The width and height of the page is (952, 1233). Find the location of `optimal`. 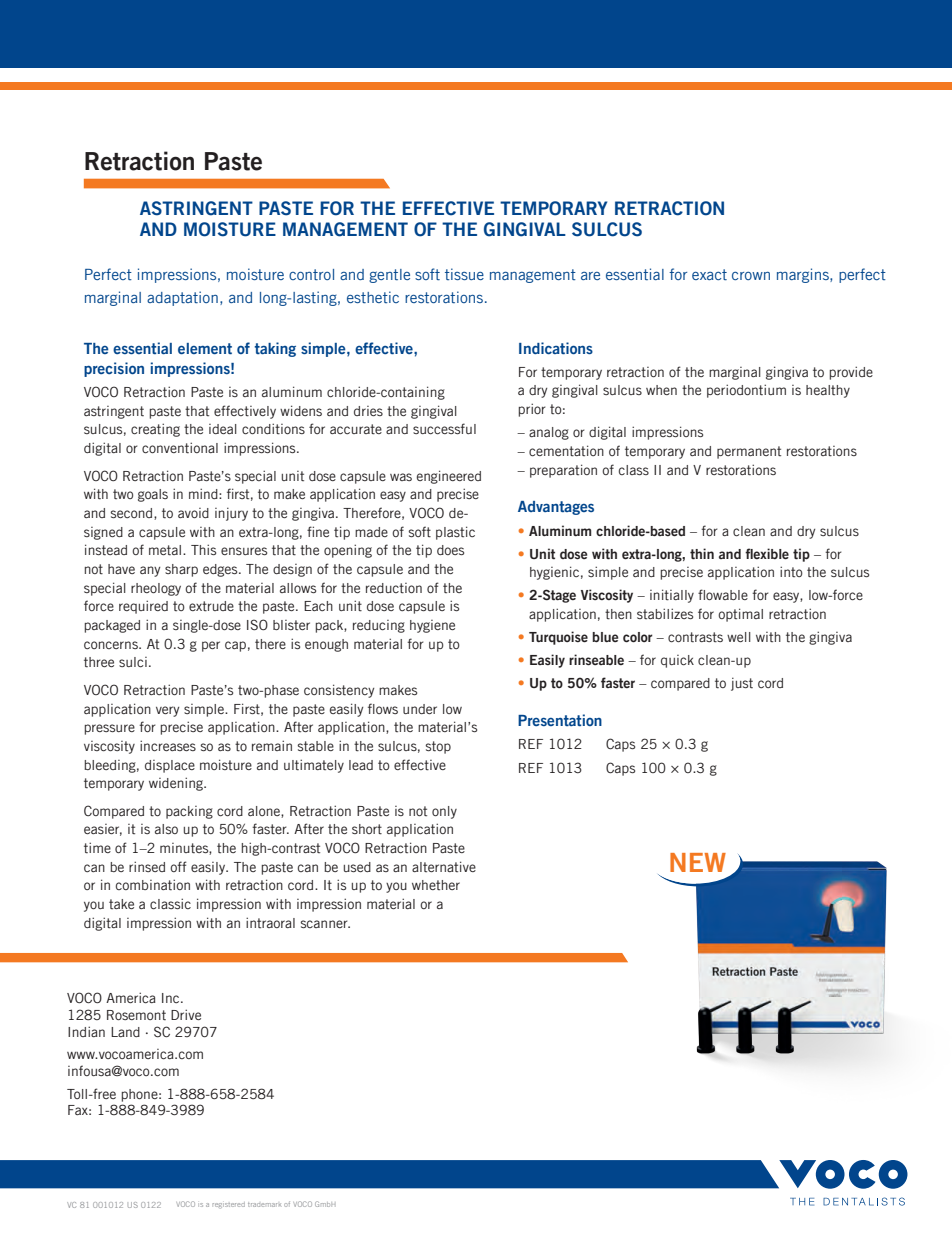

optimal is located at coordinates (740, 615).
